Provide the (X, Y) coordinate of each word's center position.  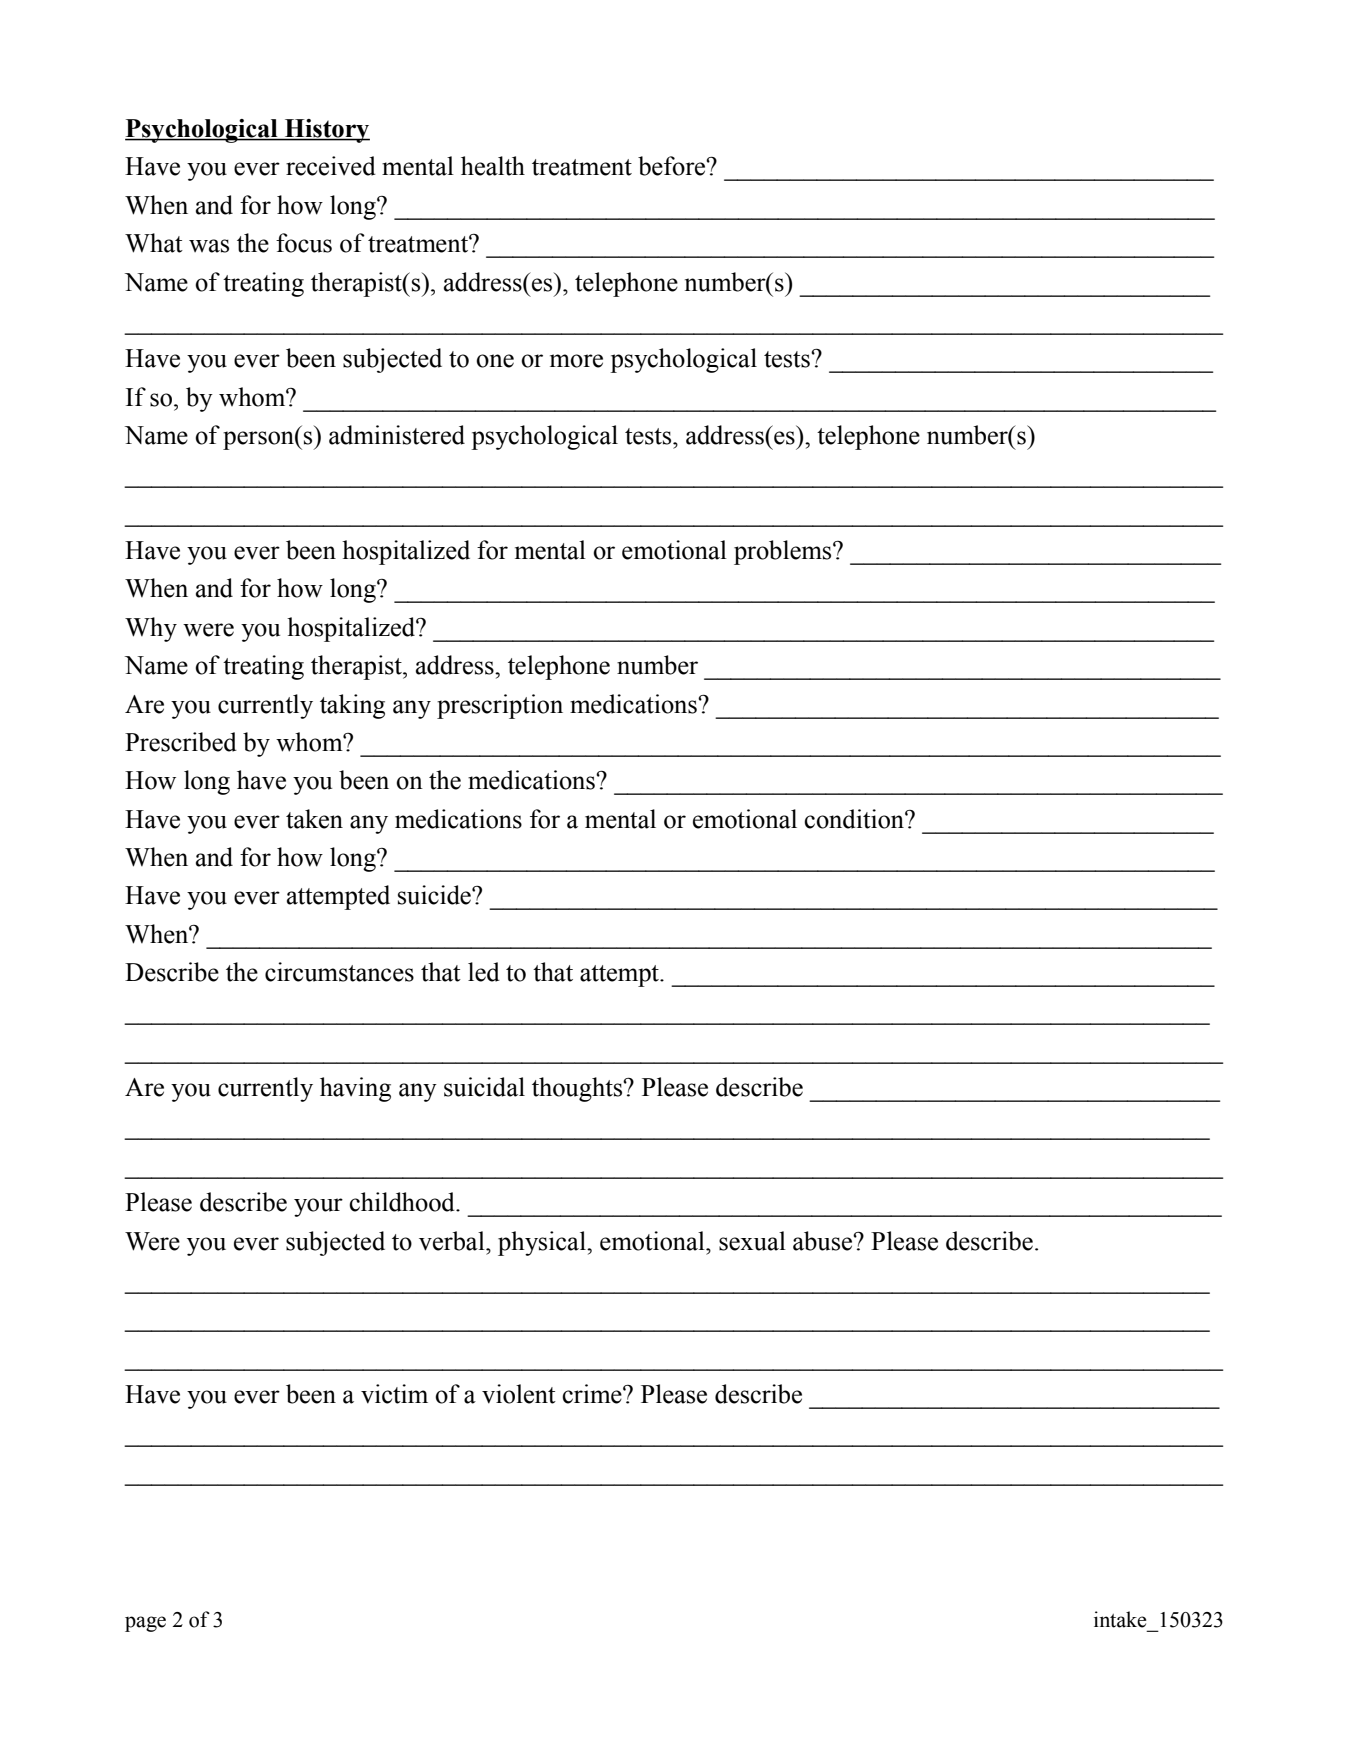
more (576, 361)
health (493, 166)
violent (519, 1394)
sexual (752, 1241)
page (145, 1624)
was (209, 246)
